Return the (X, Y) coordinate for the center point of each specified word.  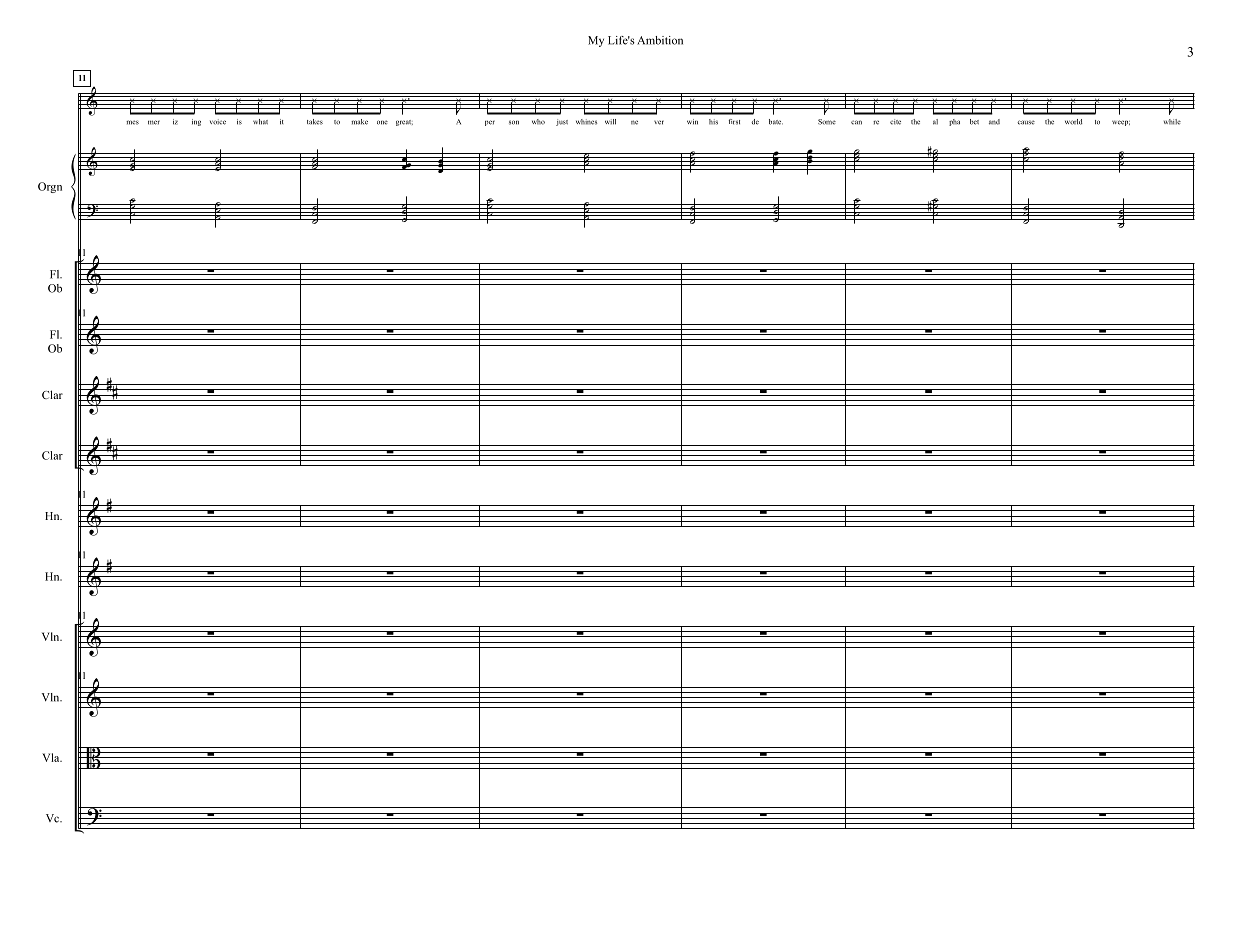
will (610, 122)
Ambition (660, 40)
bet (974, 122)
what (260, 122)
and (994, 122)
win (692, 122)
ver (659, 122)
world (1073, 122)
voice (218, 122)
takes (315, 122)
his (713, 122)
